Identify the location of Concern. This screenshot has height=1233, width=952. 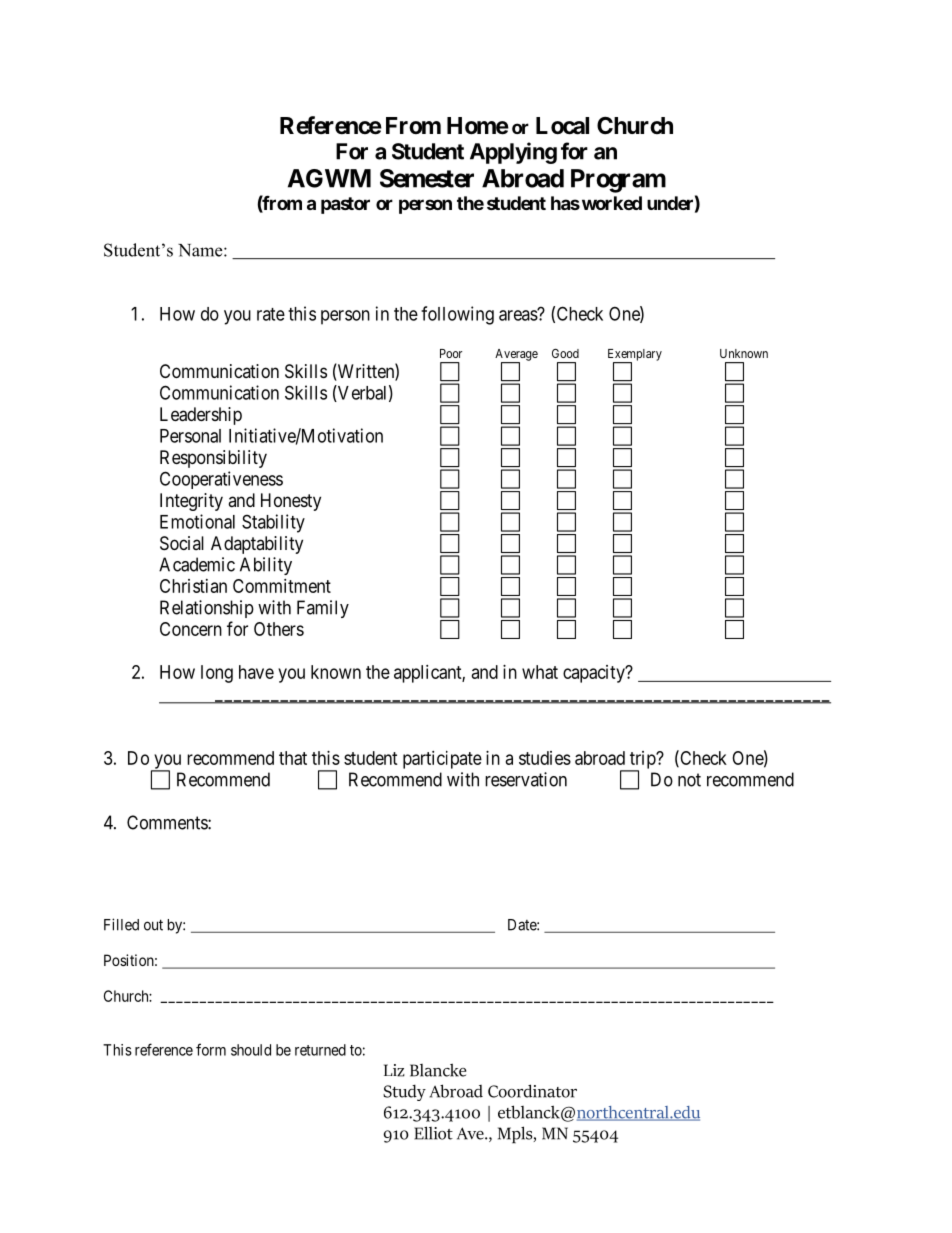
(191, 629).
